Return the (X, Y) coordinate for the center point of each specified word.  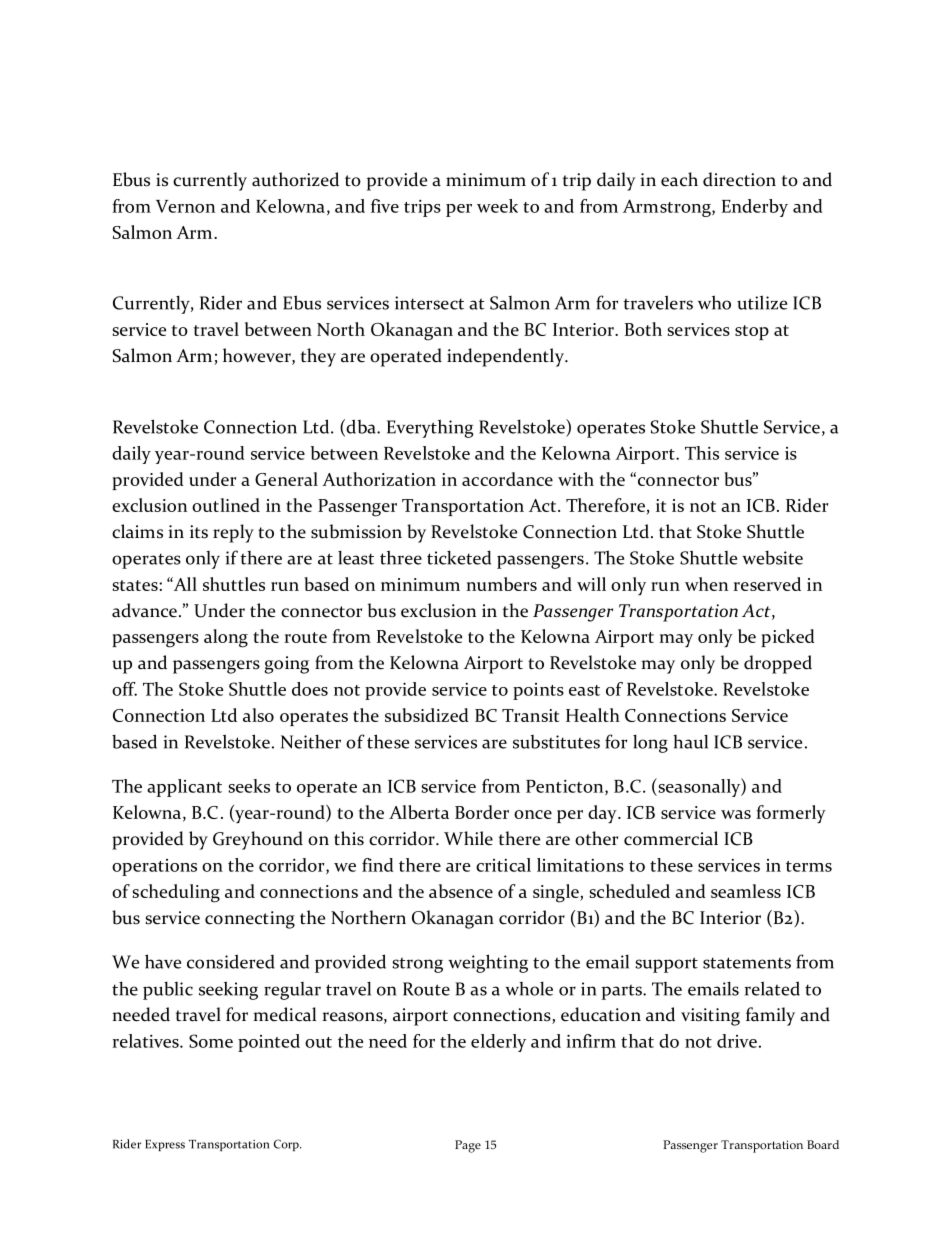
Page (468, 1146)
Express (165, 1145)
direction (739, 179)
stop (752, 332)
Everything (430, 428)
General (286, 479)
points (538, 691)
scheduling (176, 893)
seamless (746, 891)
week (497, 206)
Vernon (185, 206)
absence (461, 891)
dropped (778, 664)
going (286, 665)
